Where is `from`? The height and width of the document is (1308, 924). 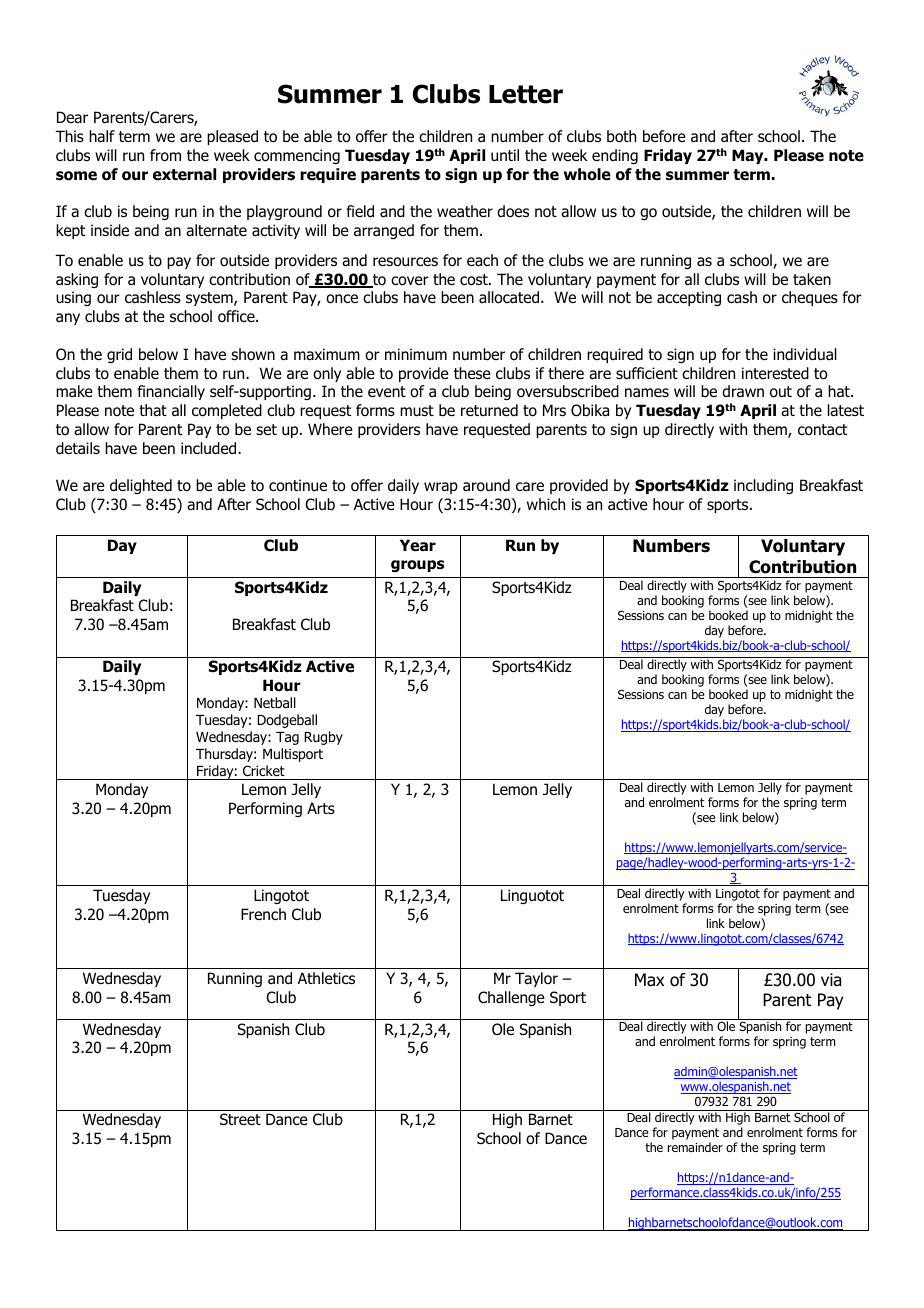
from is located at coordinates (165, 155).
